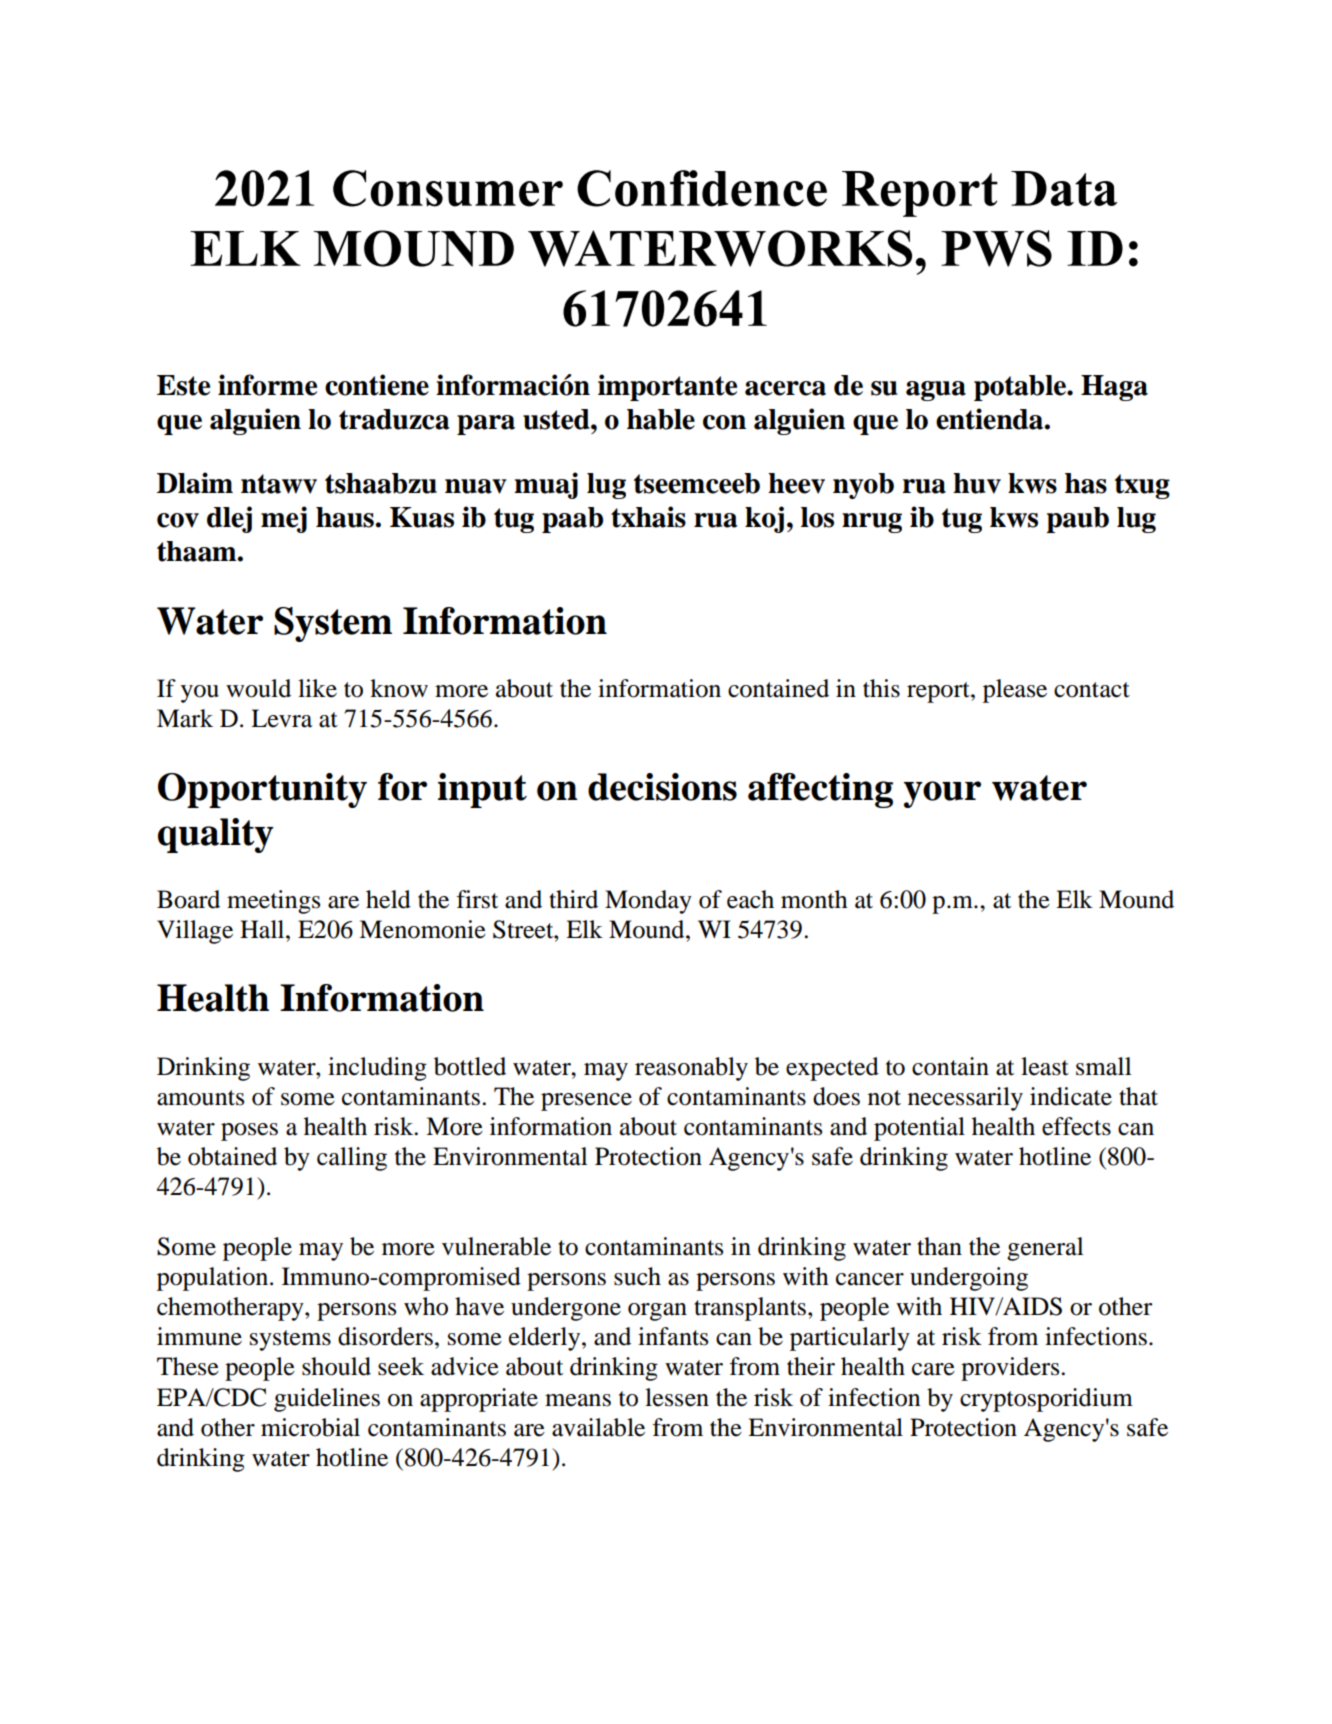 Image resolution: width=1332 pixels, height=1724 pixels. What do you see at coordinates (448, 188) in the screenshot?
I see `Consumer` at bounding box center [448, 188].
